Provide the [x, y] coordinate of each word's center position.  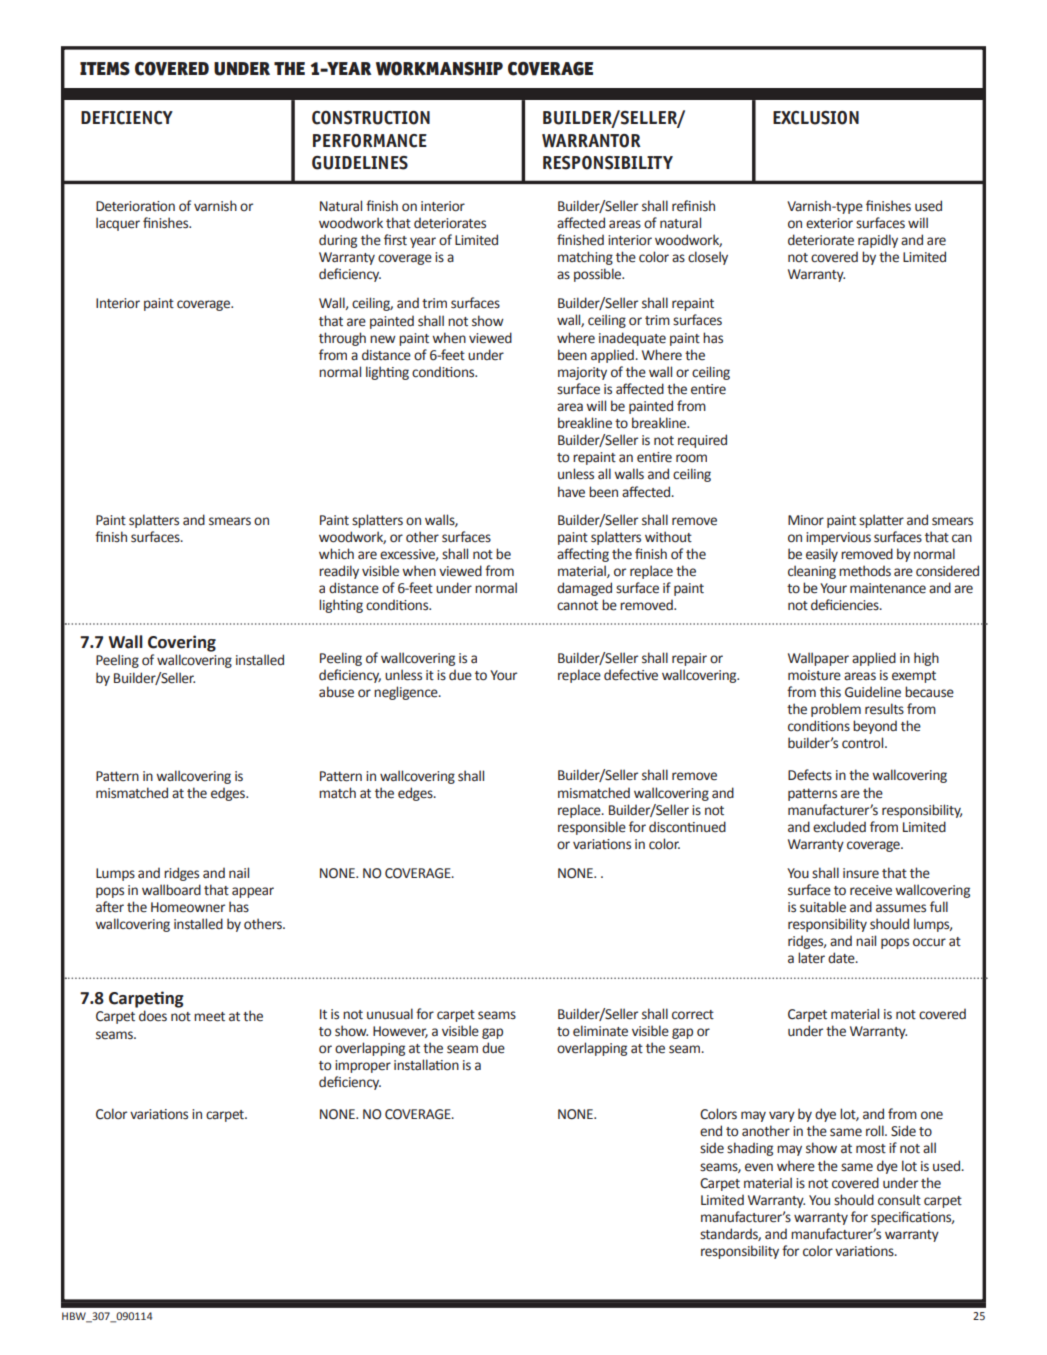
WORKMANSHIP [439, 68]
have [571, 492]
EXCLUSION [816, 118]
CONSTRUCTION [371, 118]
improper [363, 1066]
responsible [592, 828]
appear [253, 892]
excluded [839, 827]
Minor [806, 520]
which [336, 554]
